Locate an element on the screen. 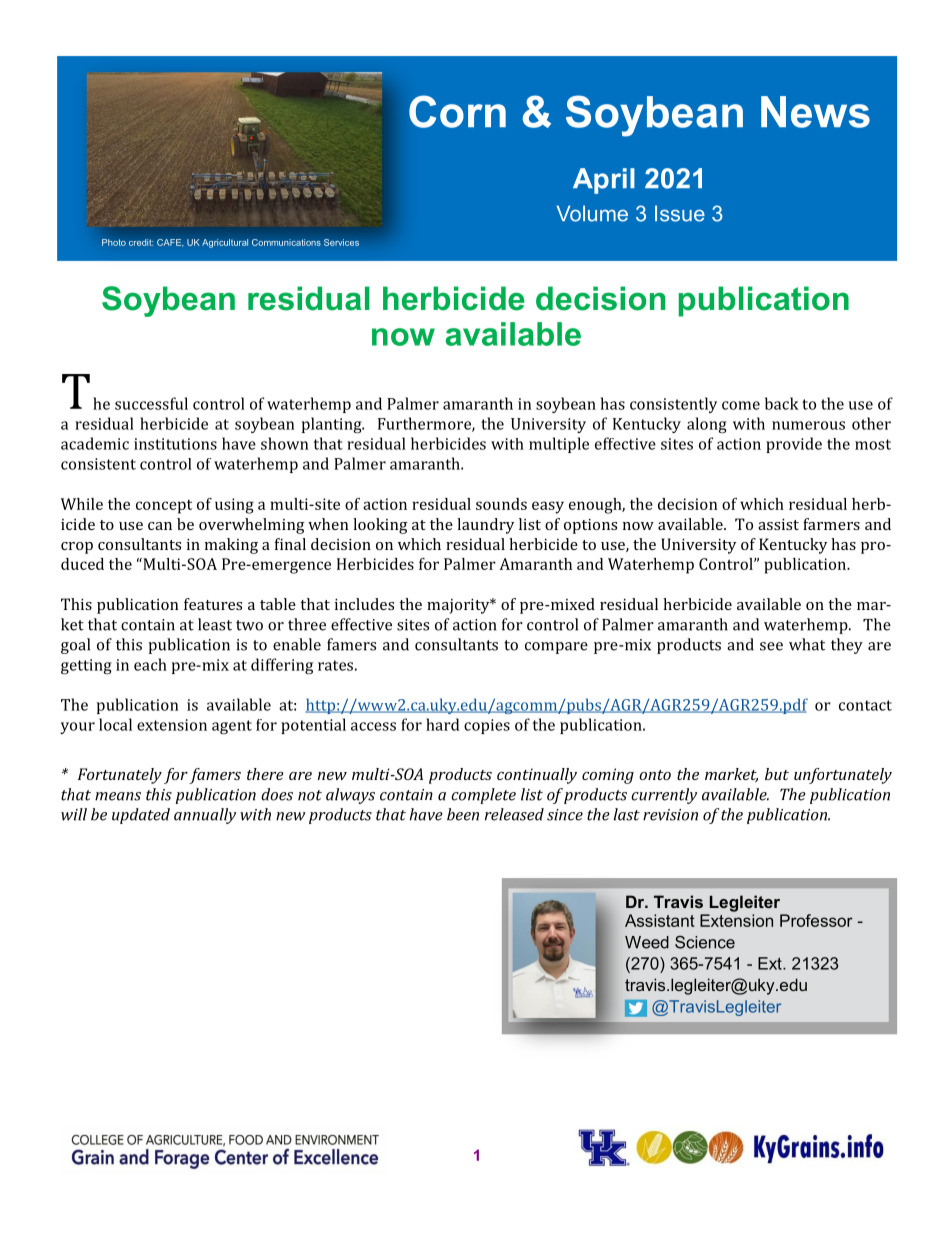  CAFE is located at coordinates (170, 243).
